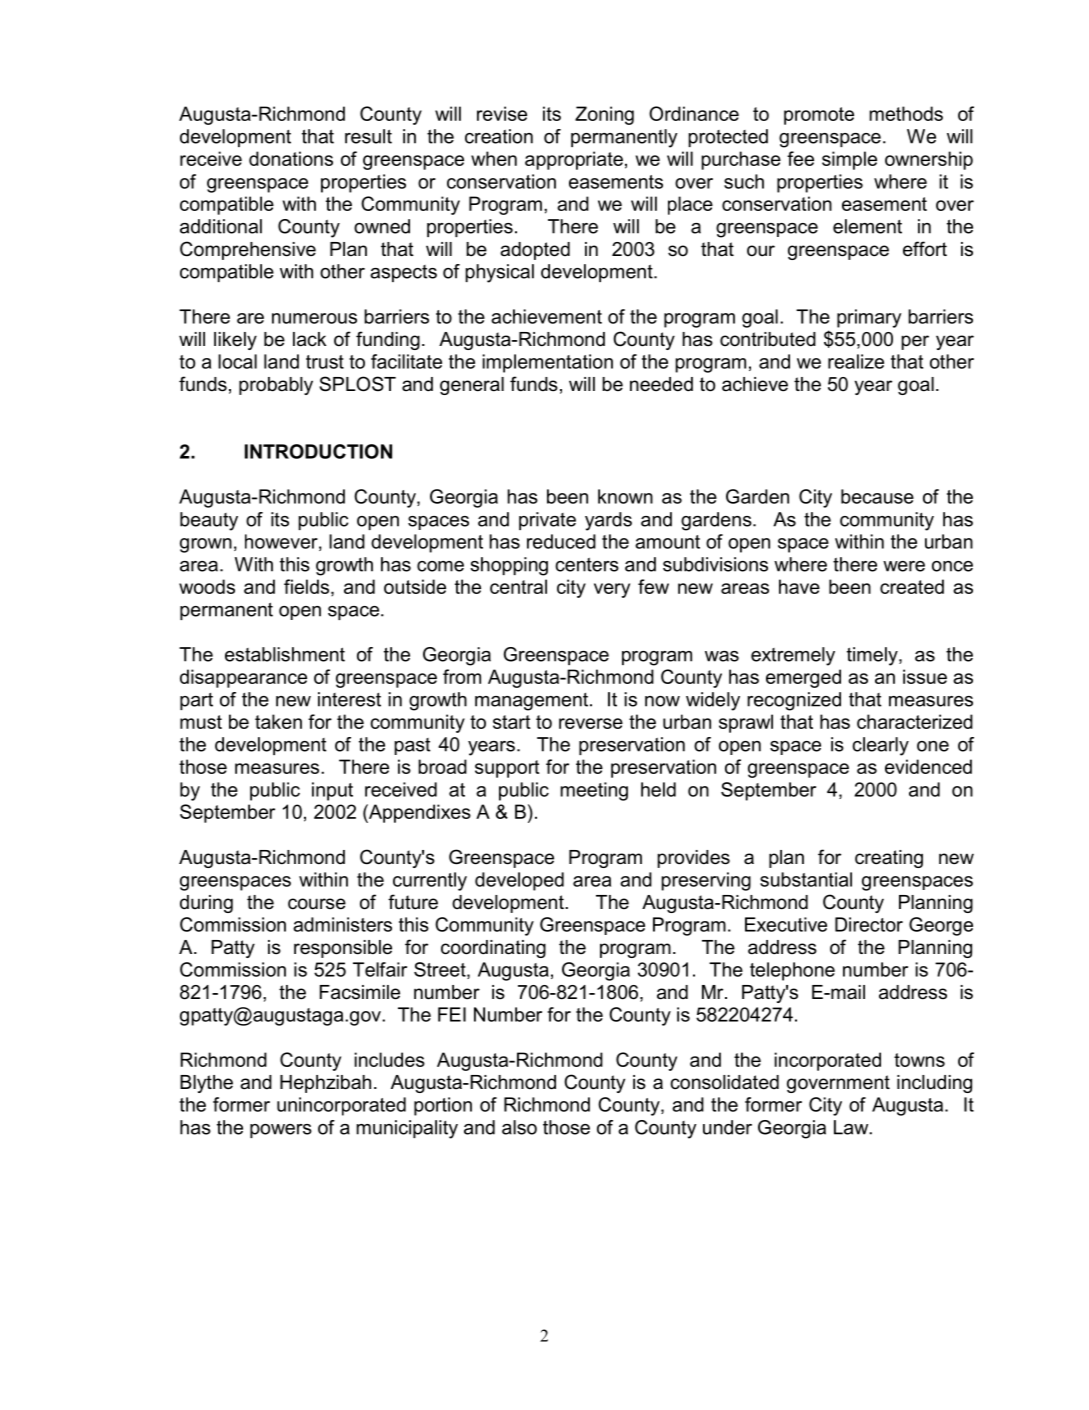 This screenshot has width=1089, height=1410. What do you see at coordinates (281, 1131) in the screenshot?
I see `powers` at bounding box center [281, 1131].
